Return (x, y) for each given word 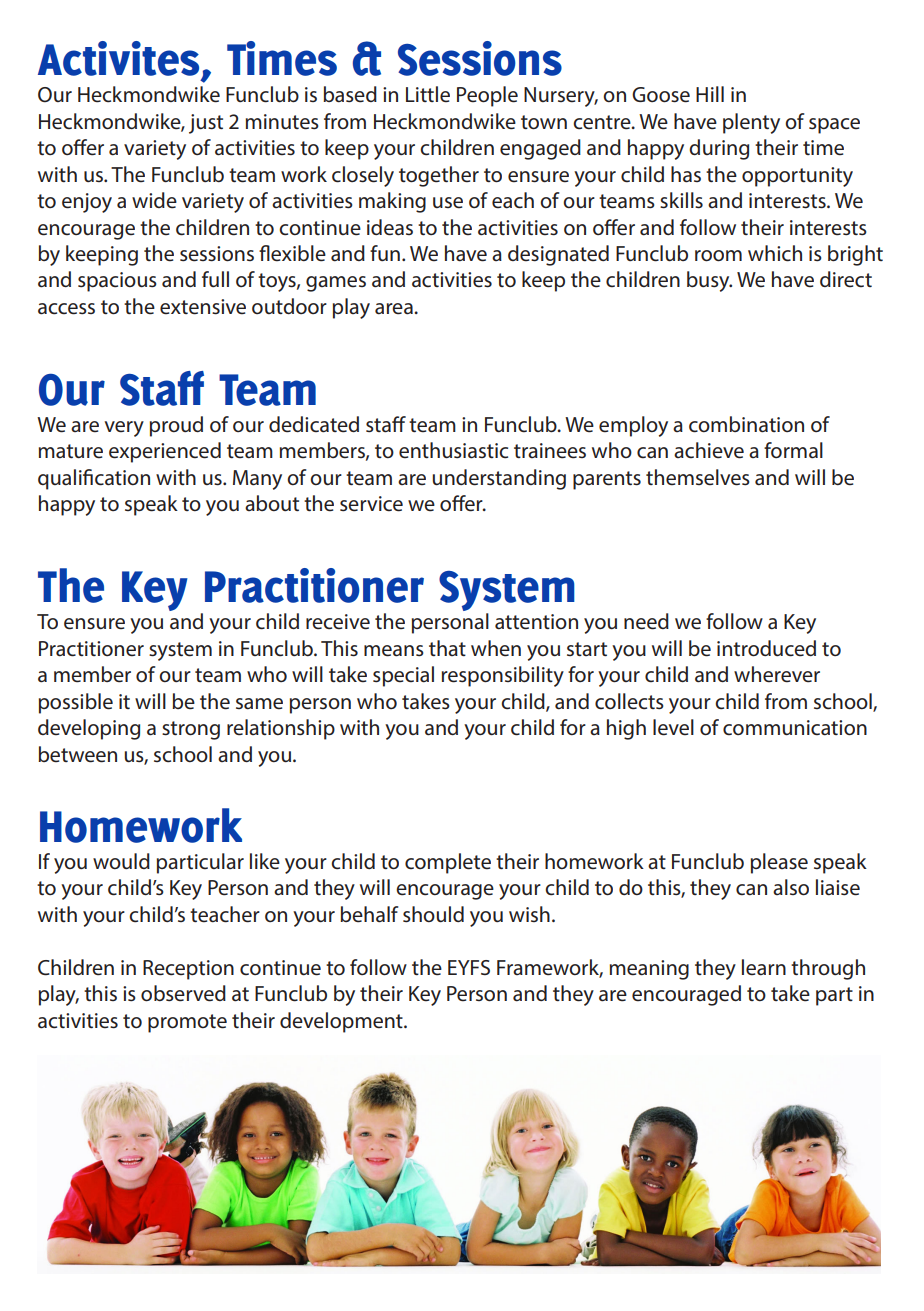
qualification (94, 479)
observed (183, 993)
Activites (118, 58)
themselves (698, 477)
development (342, 1022)
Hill (710, 94)
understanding (499, 479)
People (487, 96)
